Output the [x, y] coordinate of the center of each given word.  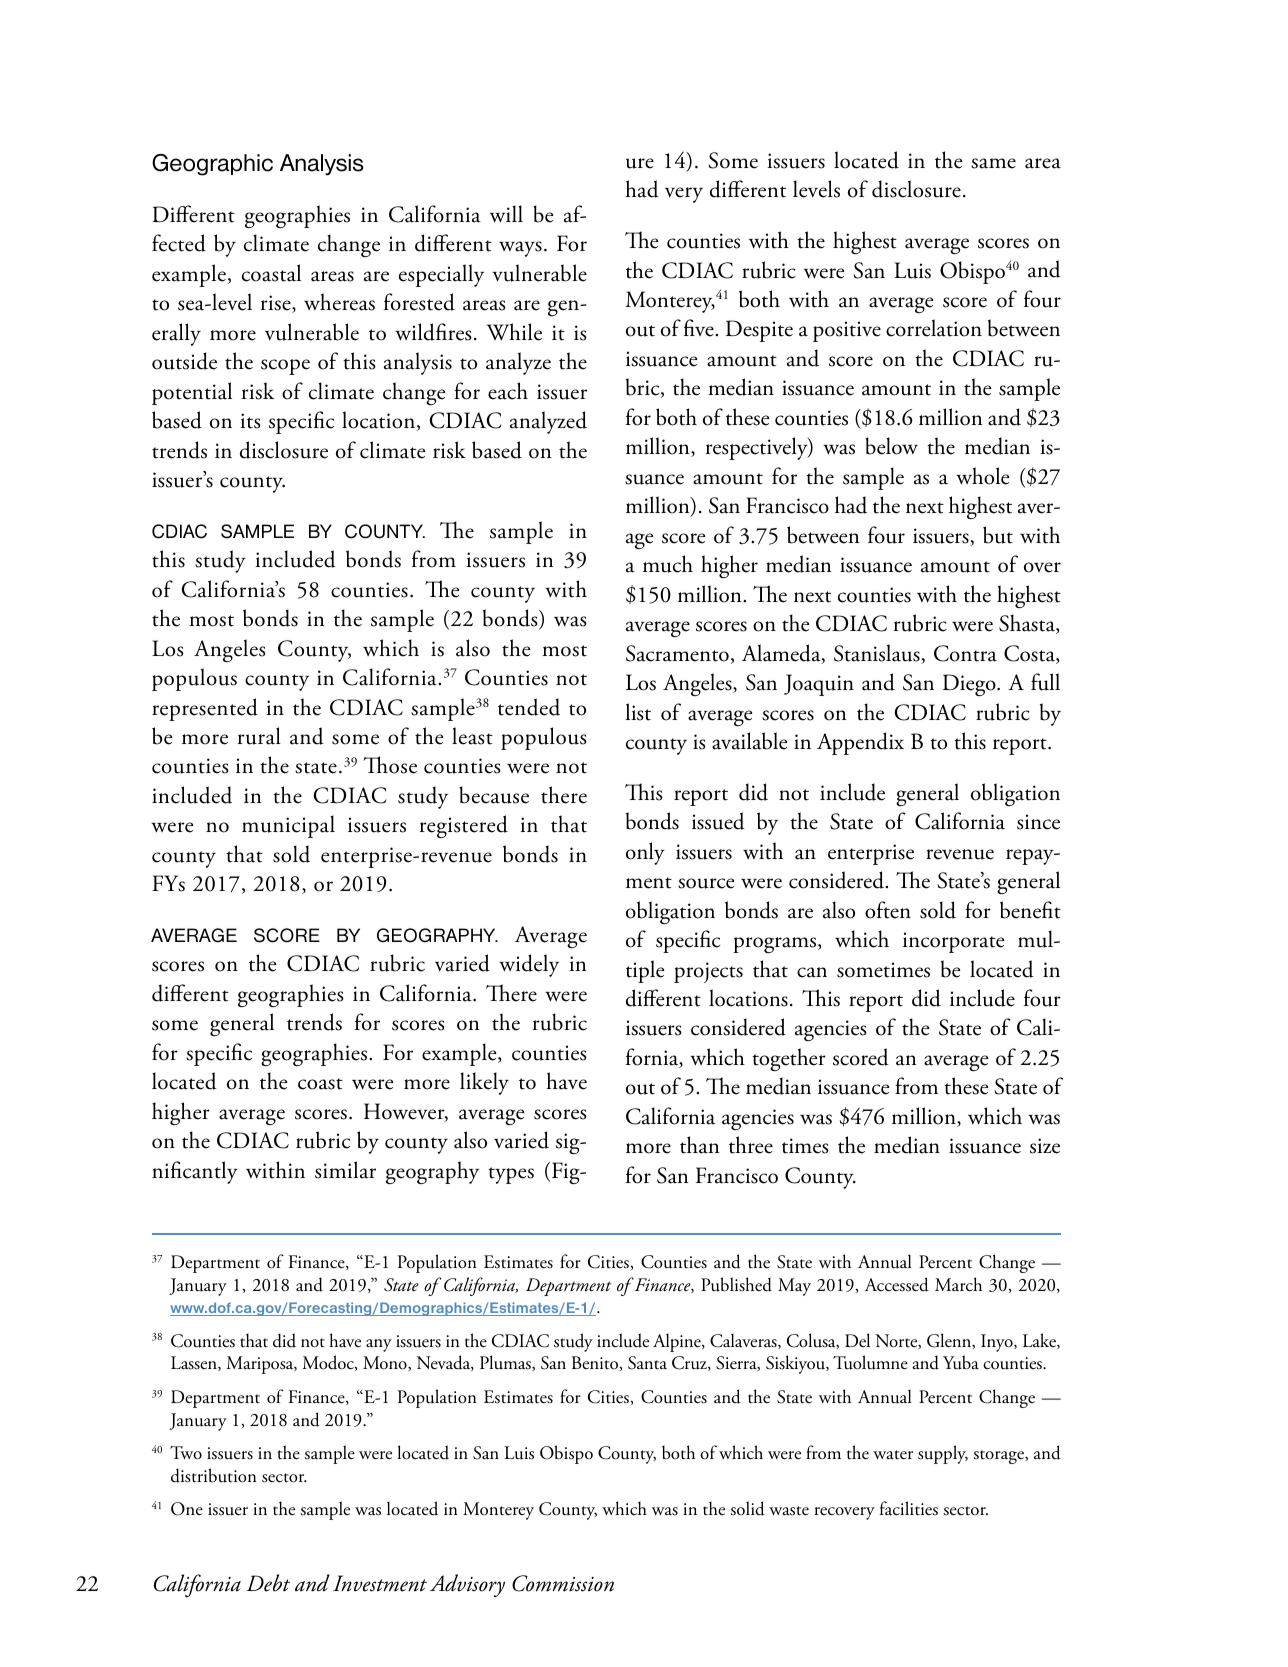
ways [520, 249]
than [700, 1145]
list [638, 712]
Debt [268, 1583]
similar [345, 1170]
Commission [563, 1583]
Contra [965, 653]
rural [259, 736]
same [993, 163]
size [1045, 1146]
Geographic [212, 165]
